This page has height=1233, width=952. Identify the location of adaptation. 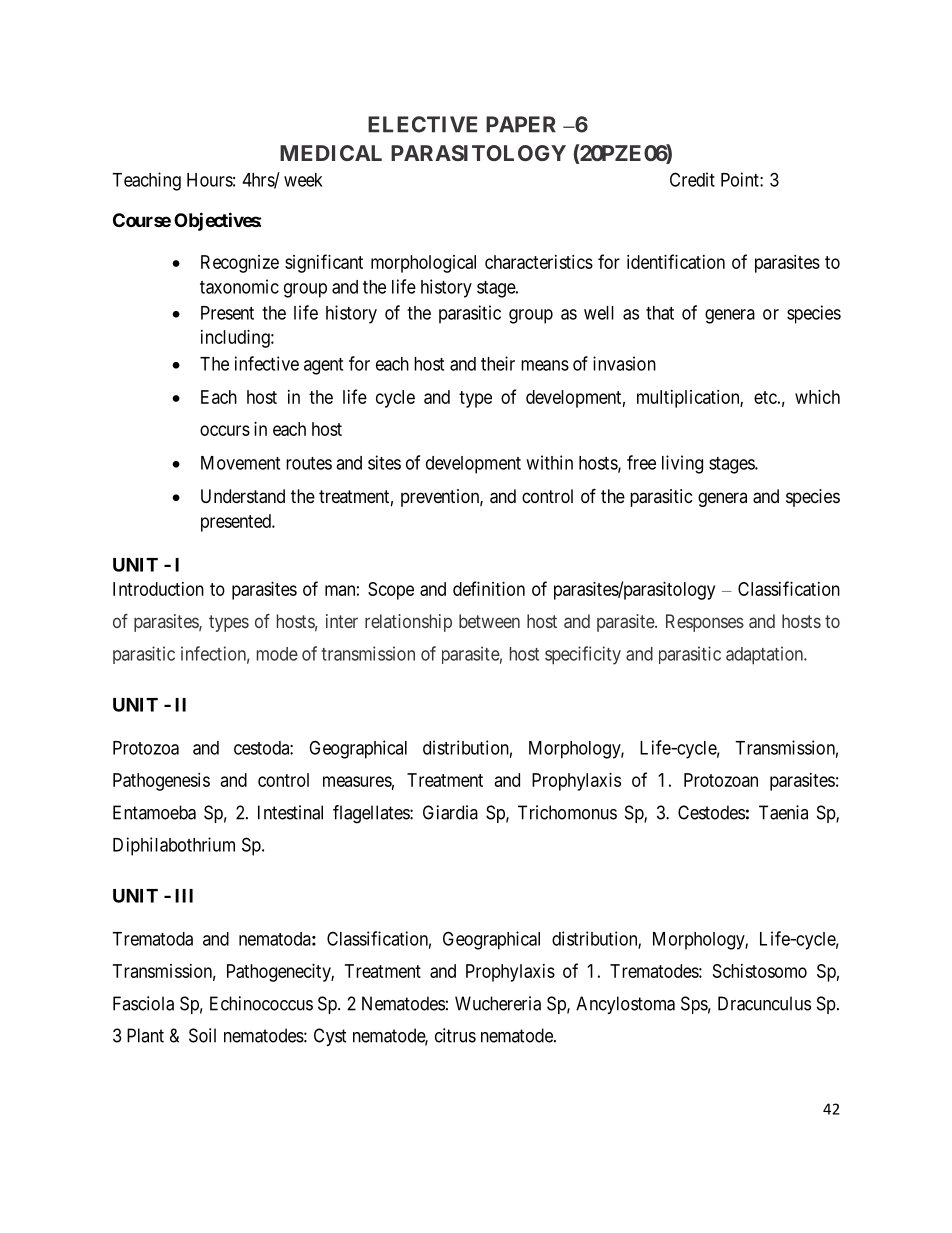
(766, 655).
